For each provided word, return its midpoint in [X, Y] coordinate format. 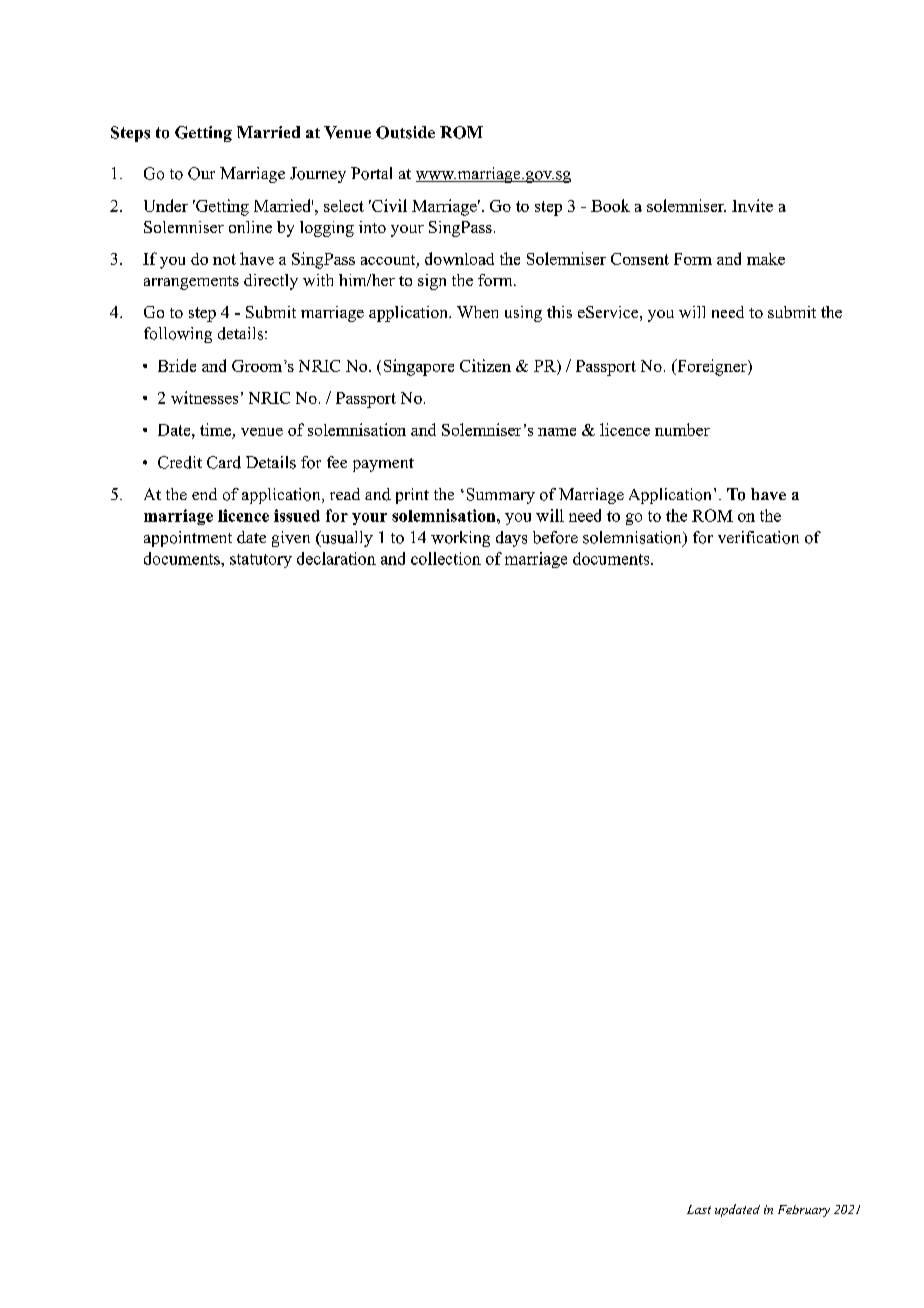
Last [699, 1209]
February [804, 1211]
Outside [405, 132]
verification [758, 537]
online [250, 227]
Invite [752, 205]
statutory [261, 561]
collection [446, 558]
